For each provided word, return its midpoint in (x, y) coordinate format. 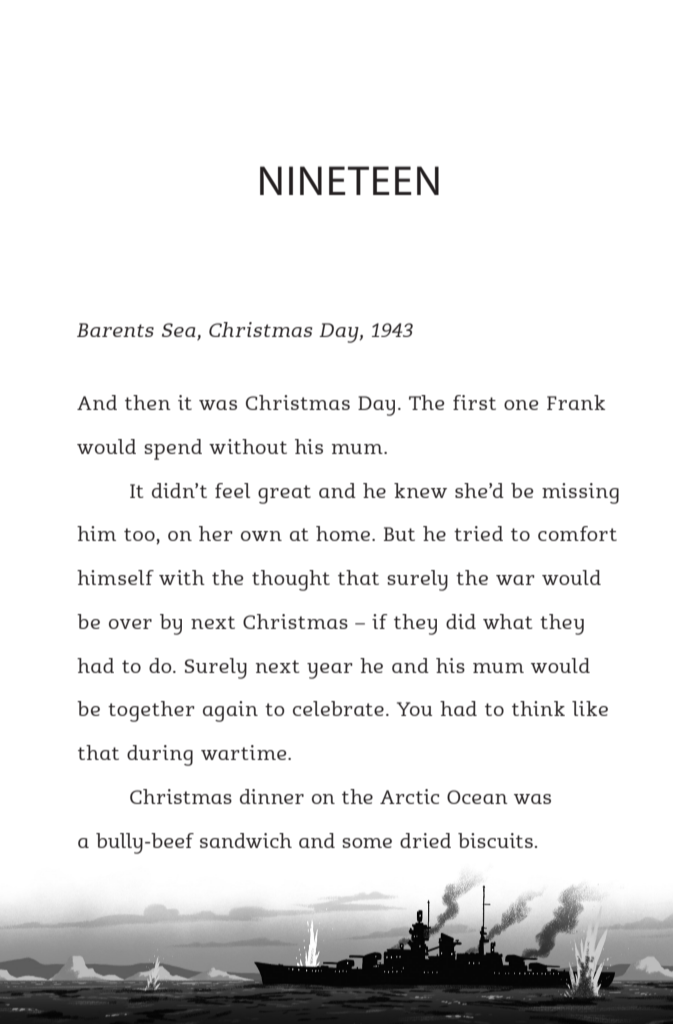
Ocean (477, 797)
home (344, 533)
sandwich (246, 840)
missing (580, 493)
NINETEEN (349, 180)
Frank (576, 402)
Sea (180, 331)
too (140, 536)
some (367, 843)
